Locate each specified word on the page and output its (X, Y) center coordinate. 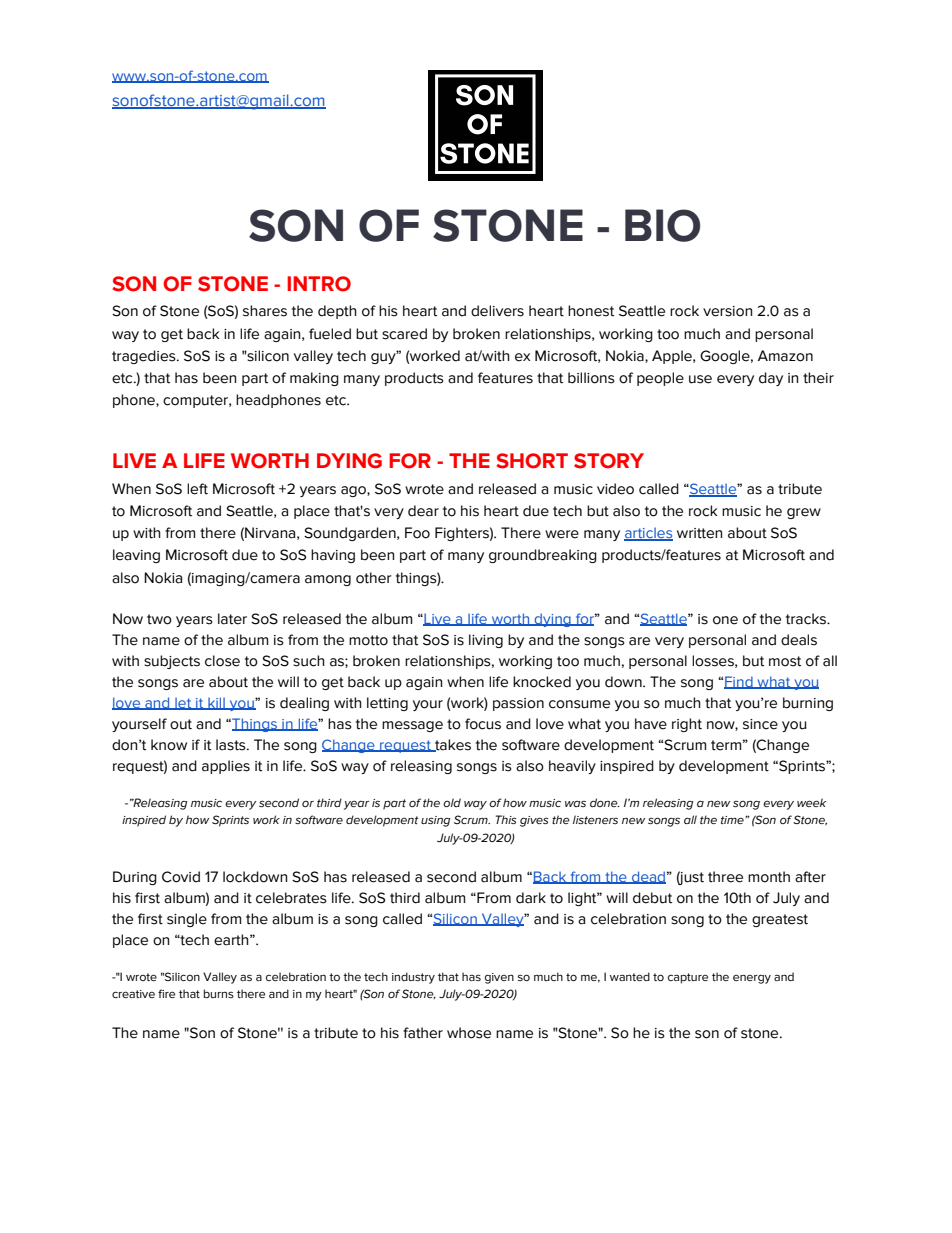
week (811, 802)
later (232, 619)
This (506, 819)
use (700, 379)
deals (799, 640)
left (197, 489)
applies (226, 767)
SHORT (532, 461)
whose (469, 1033)
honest (591, 311)
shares (265, 311)
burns (219, 993)
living (486, 641)
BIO (662, 225)
